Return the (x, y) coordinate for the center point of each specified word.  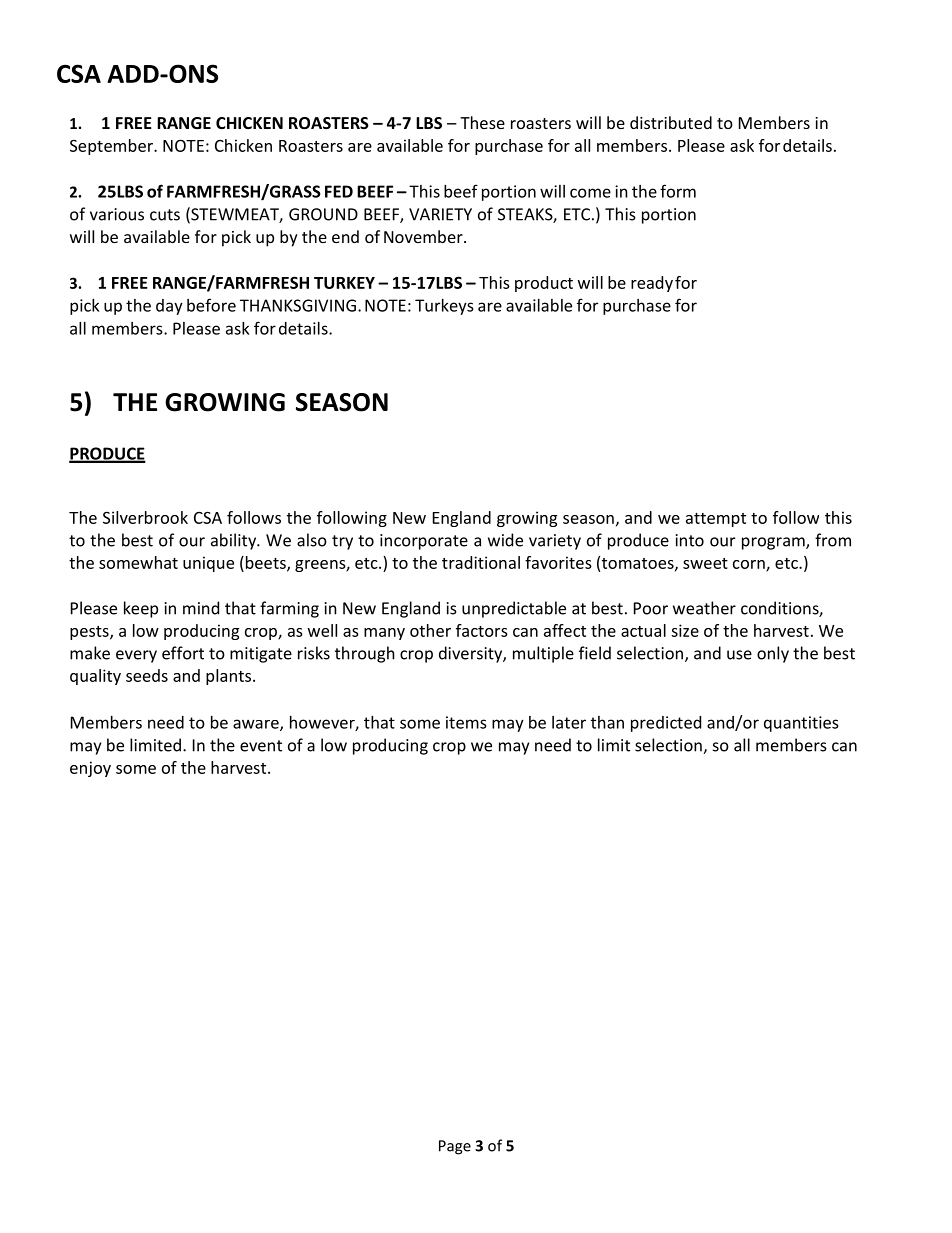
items (466, 722)
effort (183, 653)
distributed (671, 122)
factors (482, 630)
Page (455, 1147)
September (112, 147)
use (739, 655)
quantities (801, 724)
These (482, 122)
